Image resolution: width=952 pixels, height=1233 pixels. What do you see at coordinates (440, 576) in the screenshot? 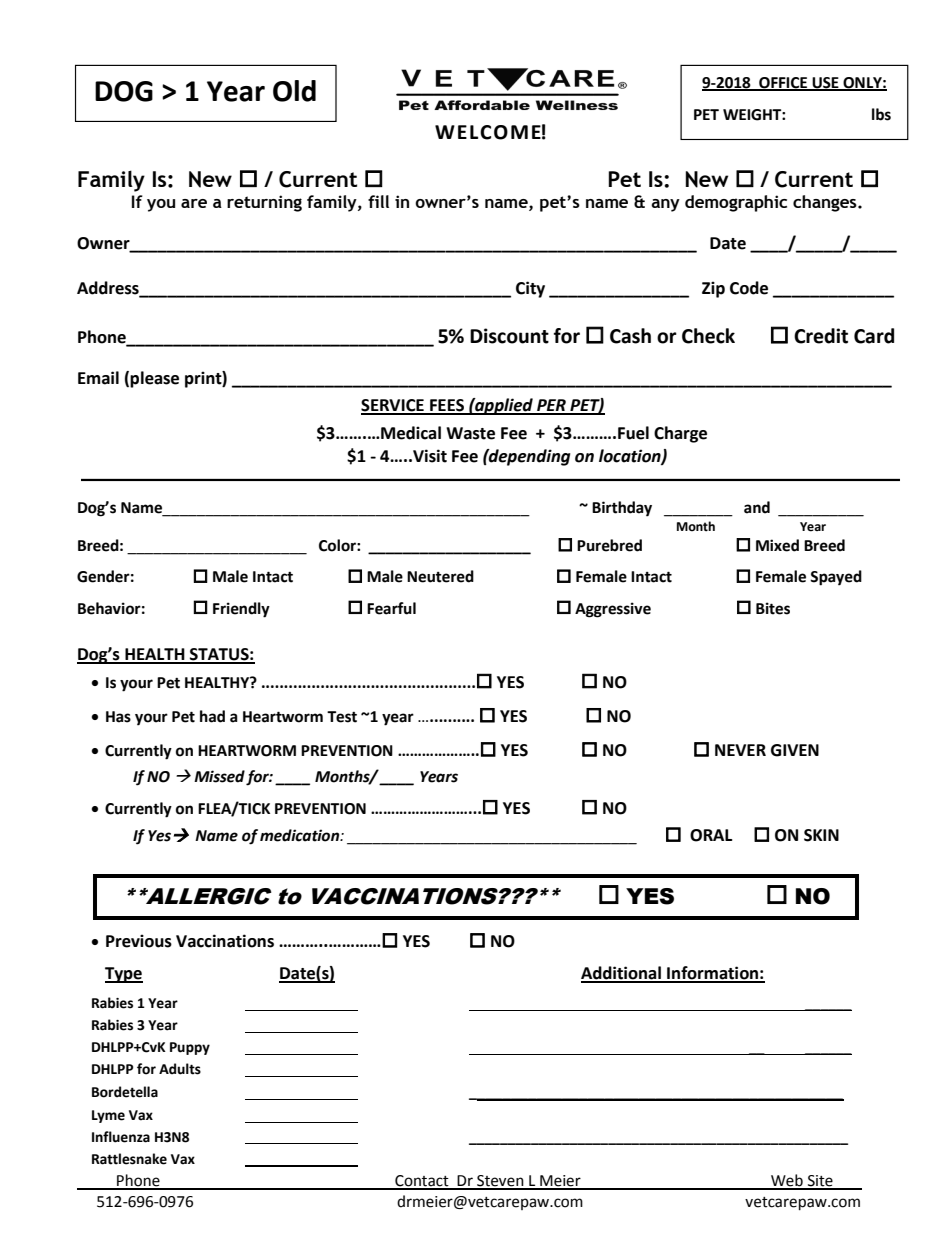
I see `Neutered` at bounding box center [440, 576].
